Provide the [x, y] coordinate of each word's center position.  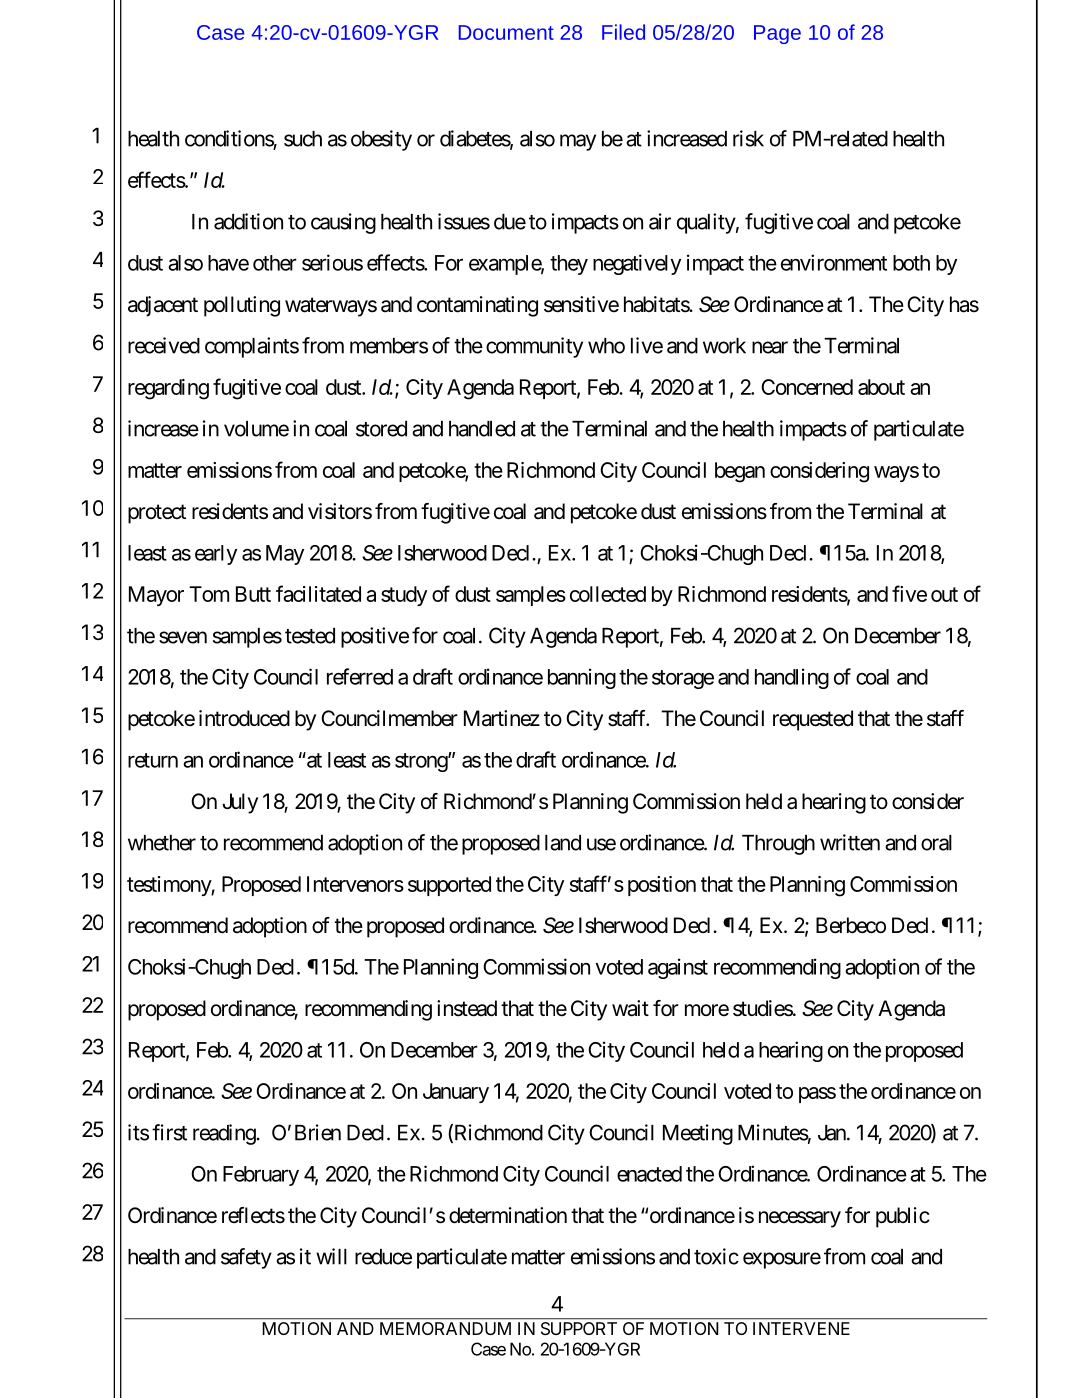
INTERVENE [801, 1328]
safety [246, 1258]
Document [506, 32]
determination [508, 1215]
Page [777, 34]
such [303, 139]
